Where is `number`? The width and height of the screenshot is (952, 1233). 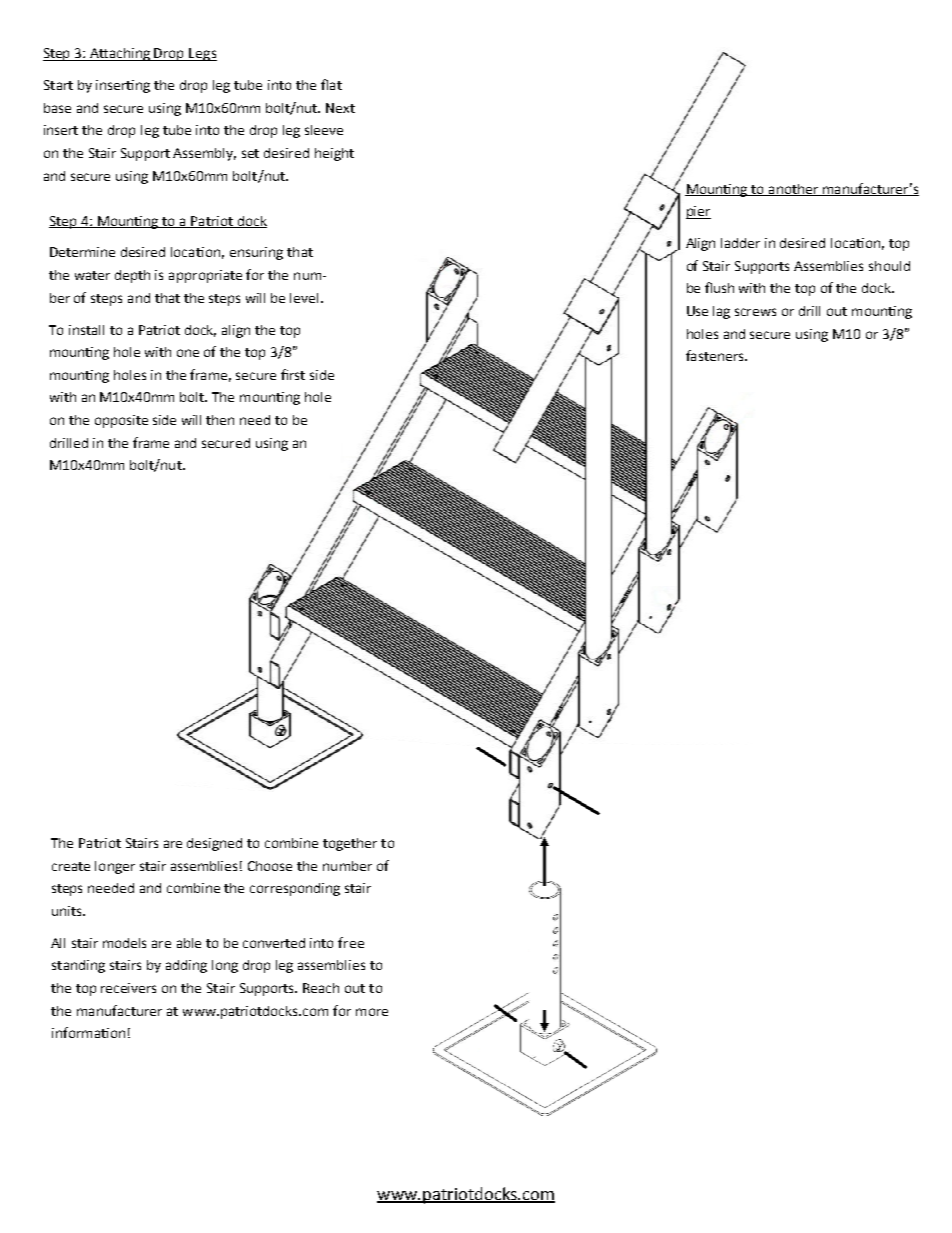 number is located at coordinates (347, 866).
